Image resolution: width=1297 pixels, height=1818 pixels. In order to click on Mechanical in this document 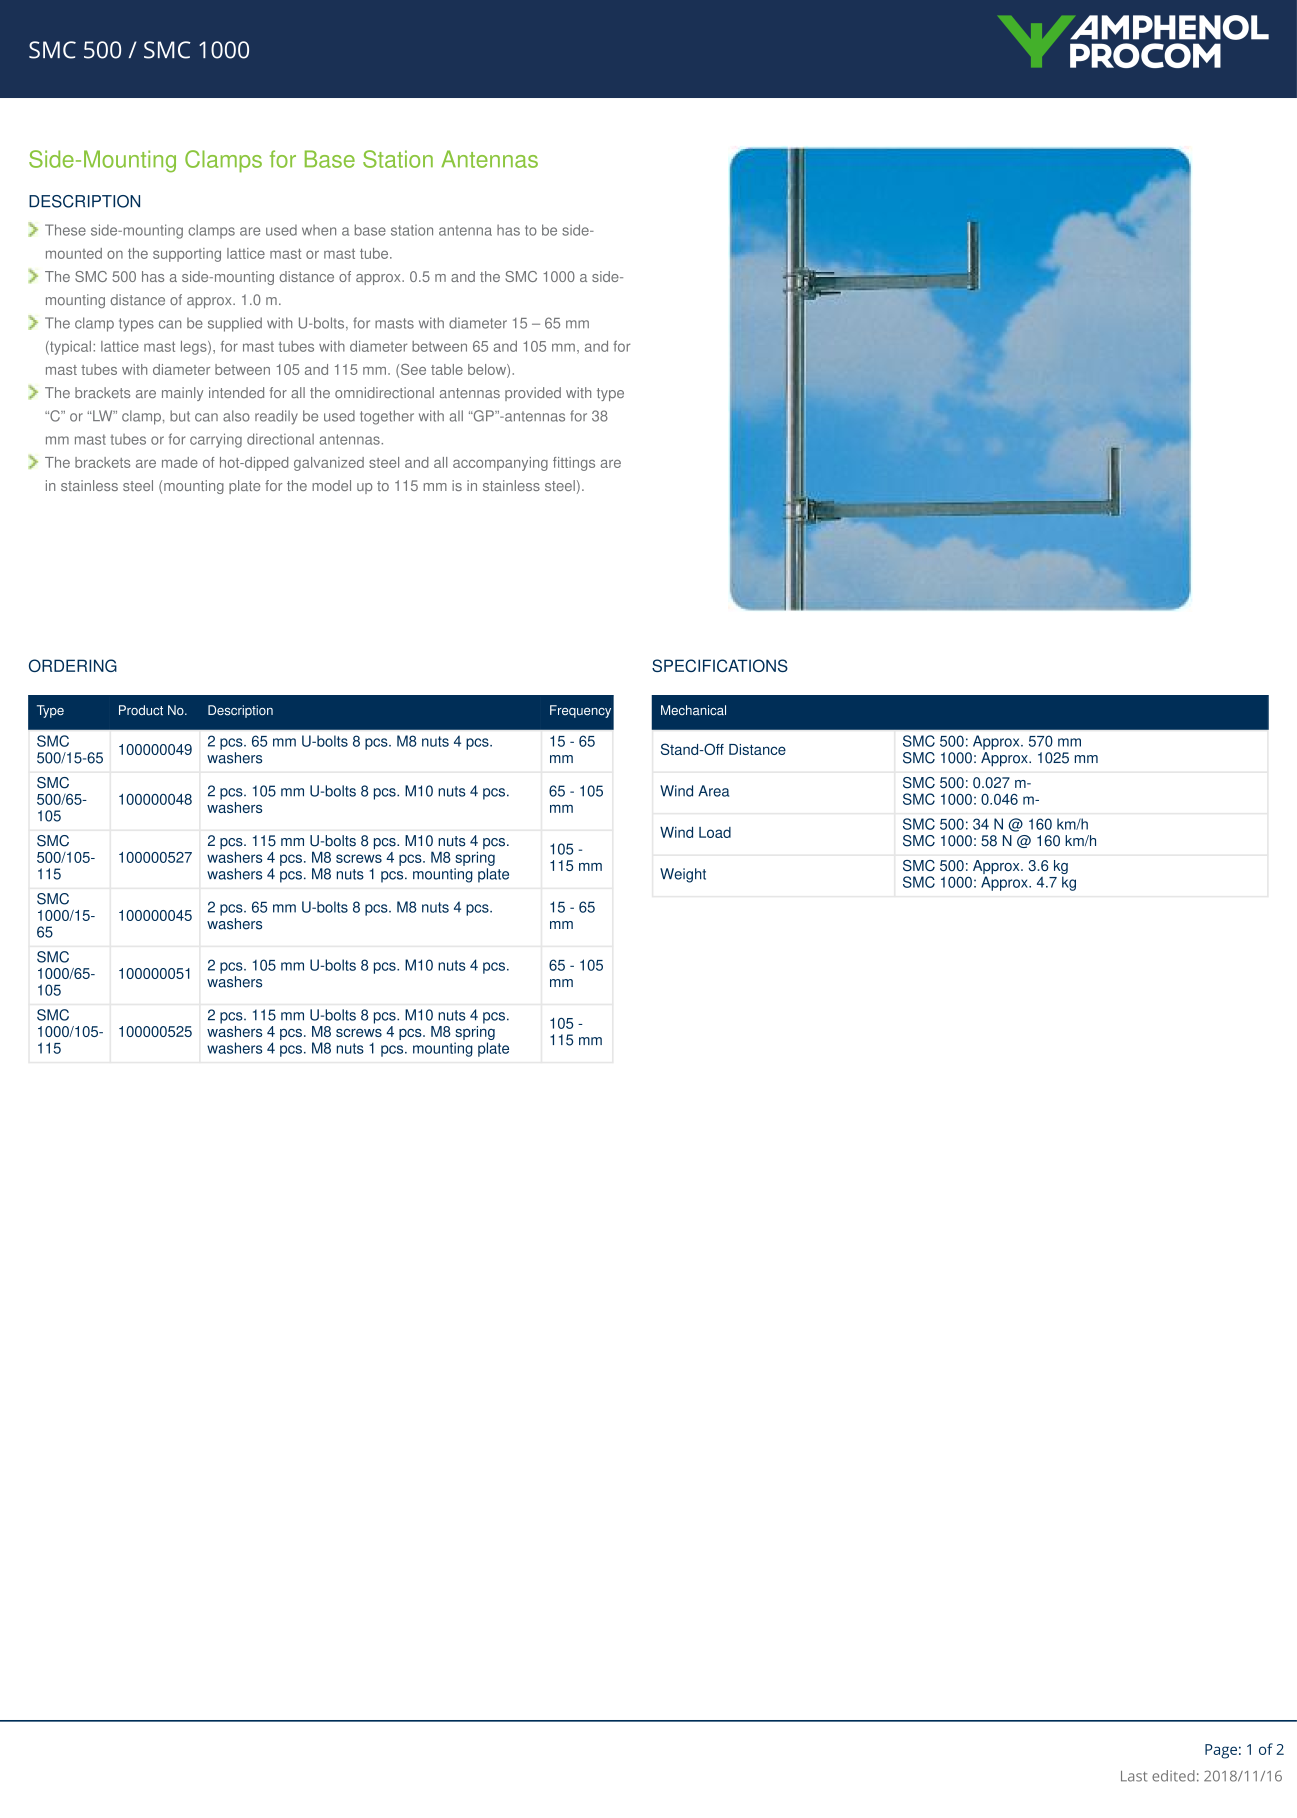, I will do `click(693, 710)`.
